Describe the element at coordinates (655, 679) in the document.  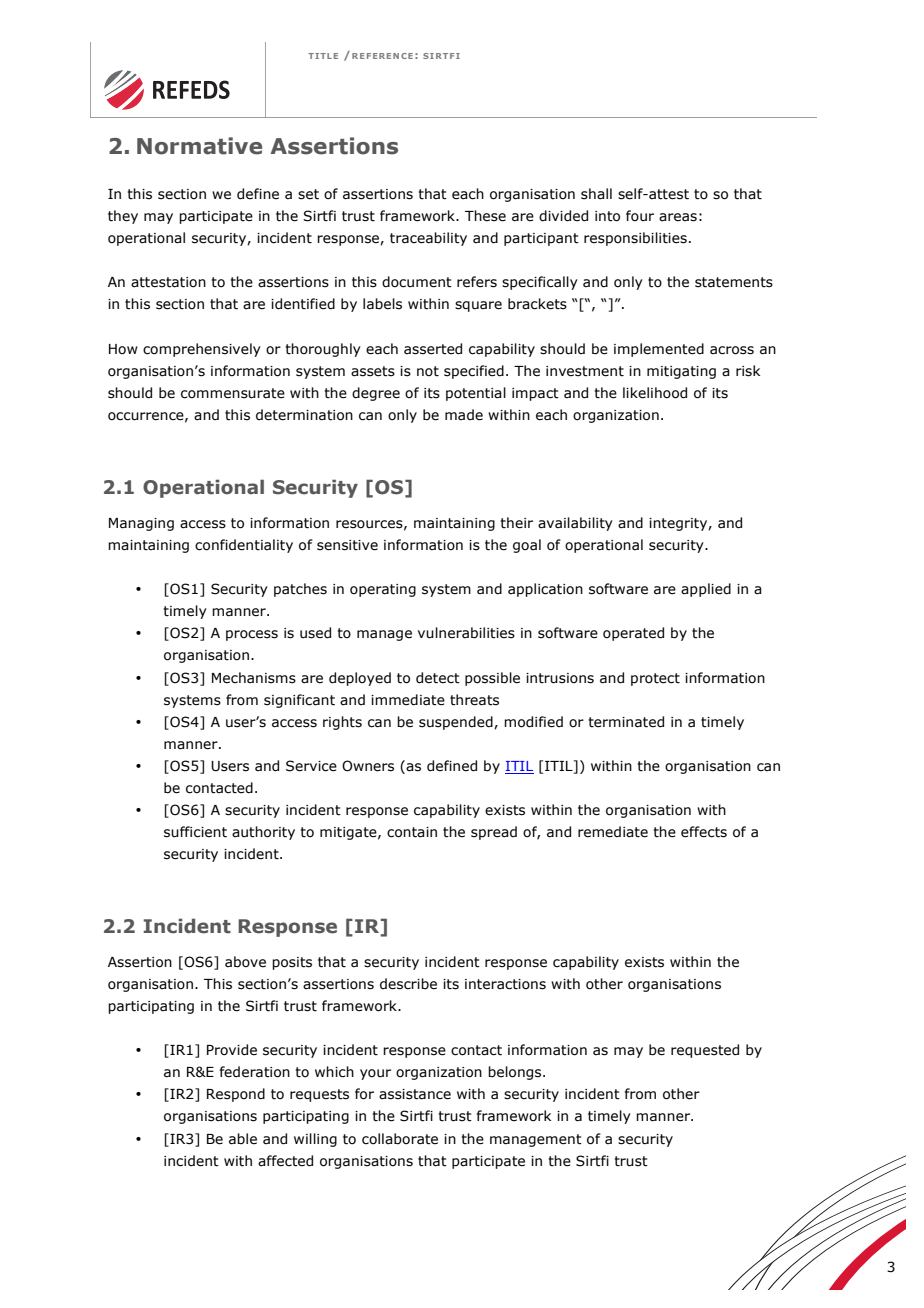
I see `protect` at that location.
